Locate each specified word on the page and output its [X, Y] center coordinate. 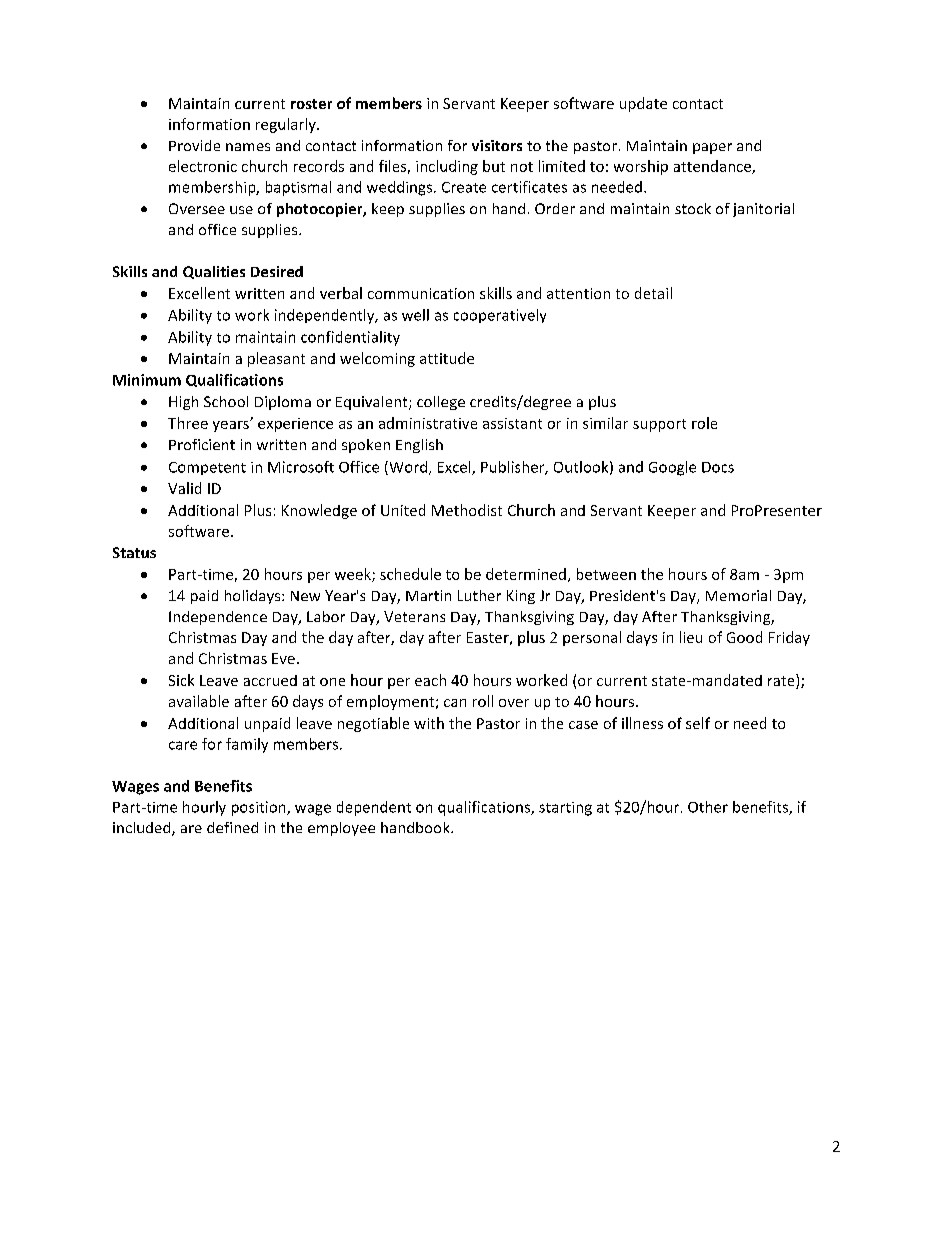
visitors [497, 145]
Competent [207, 468]
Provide [194, 145]
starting [565, 809]
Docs [718, 467]
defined [232, 827]
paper [712, 148]
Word [408, 468]
